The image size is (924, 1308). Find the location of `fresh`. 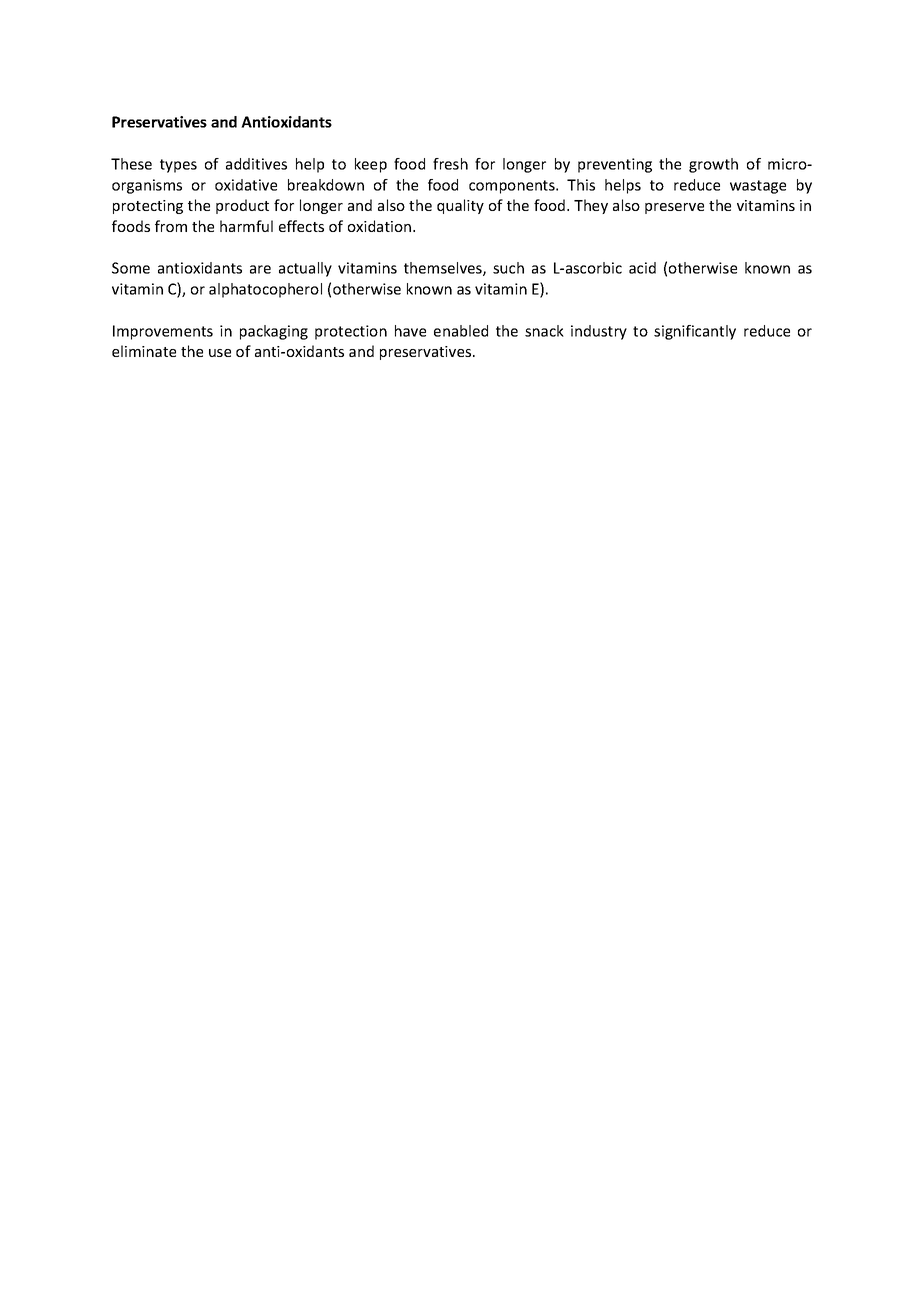

fresh is located at coordinates (450, 164).
